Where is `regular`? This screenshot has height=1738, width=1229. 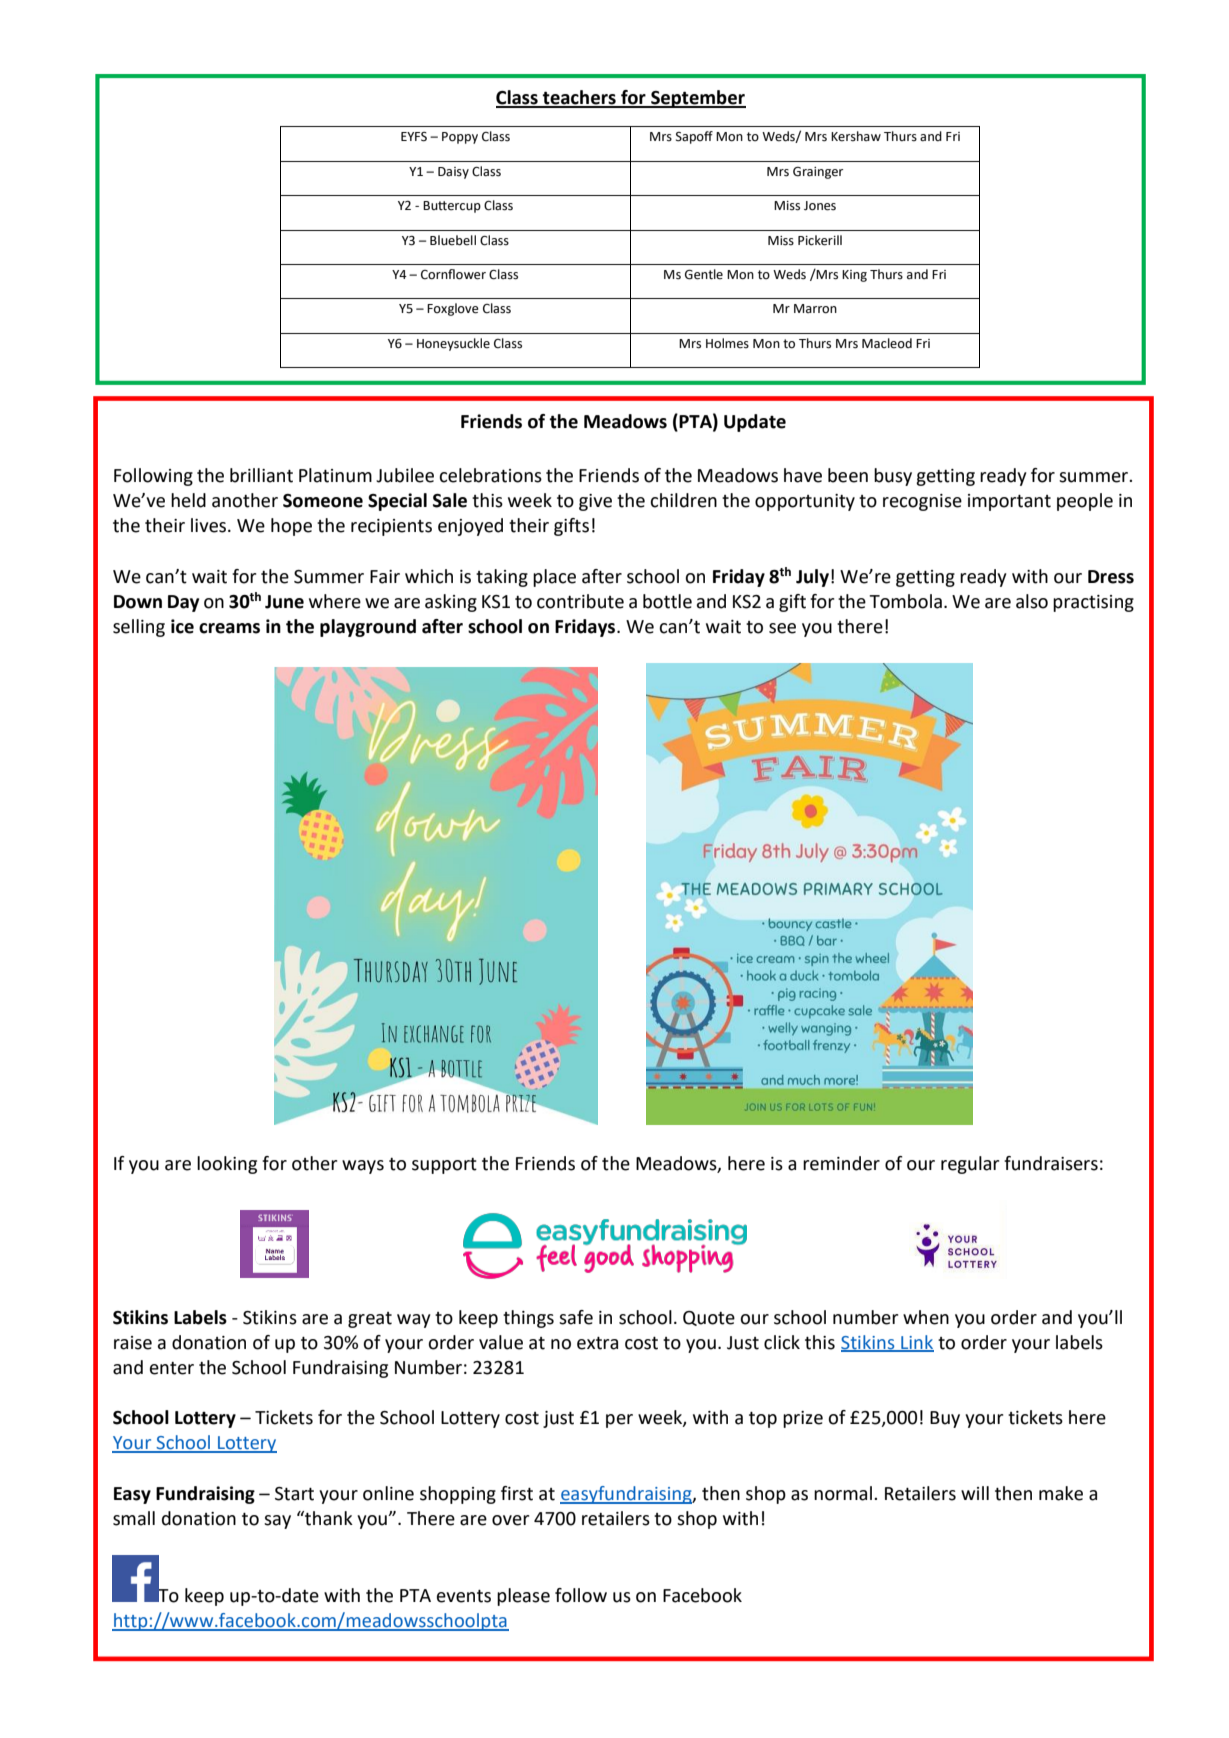 regular is located at coordinates (970, 1165).
